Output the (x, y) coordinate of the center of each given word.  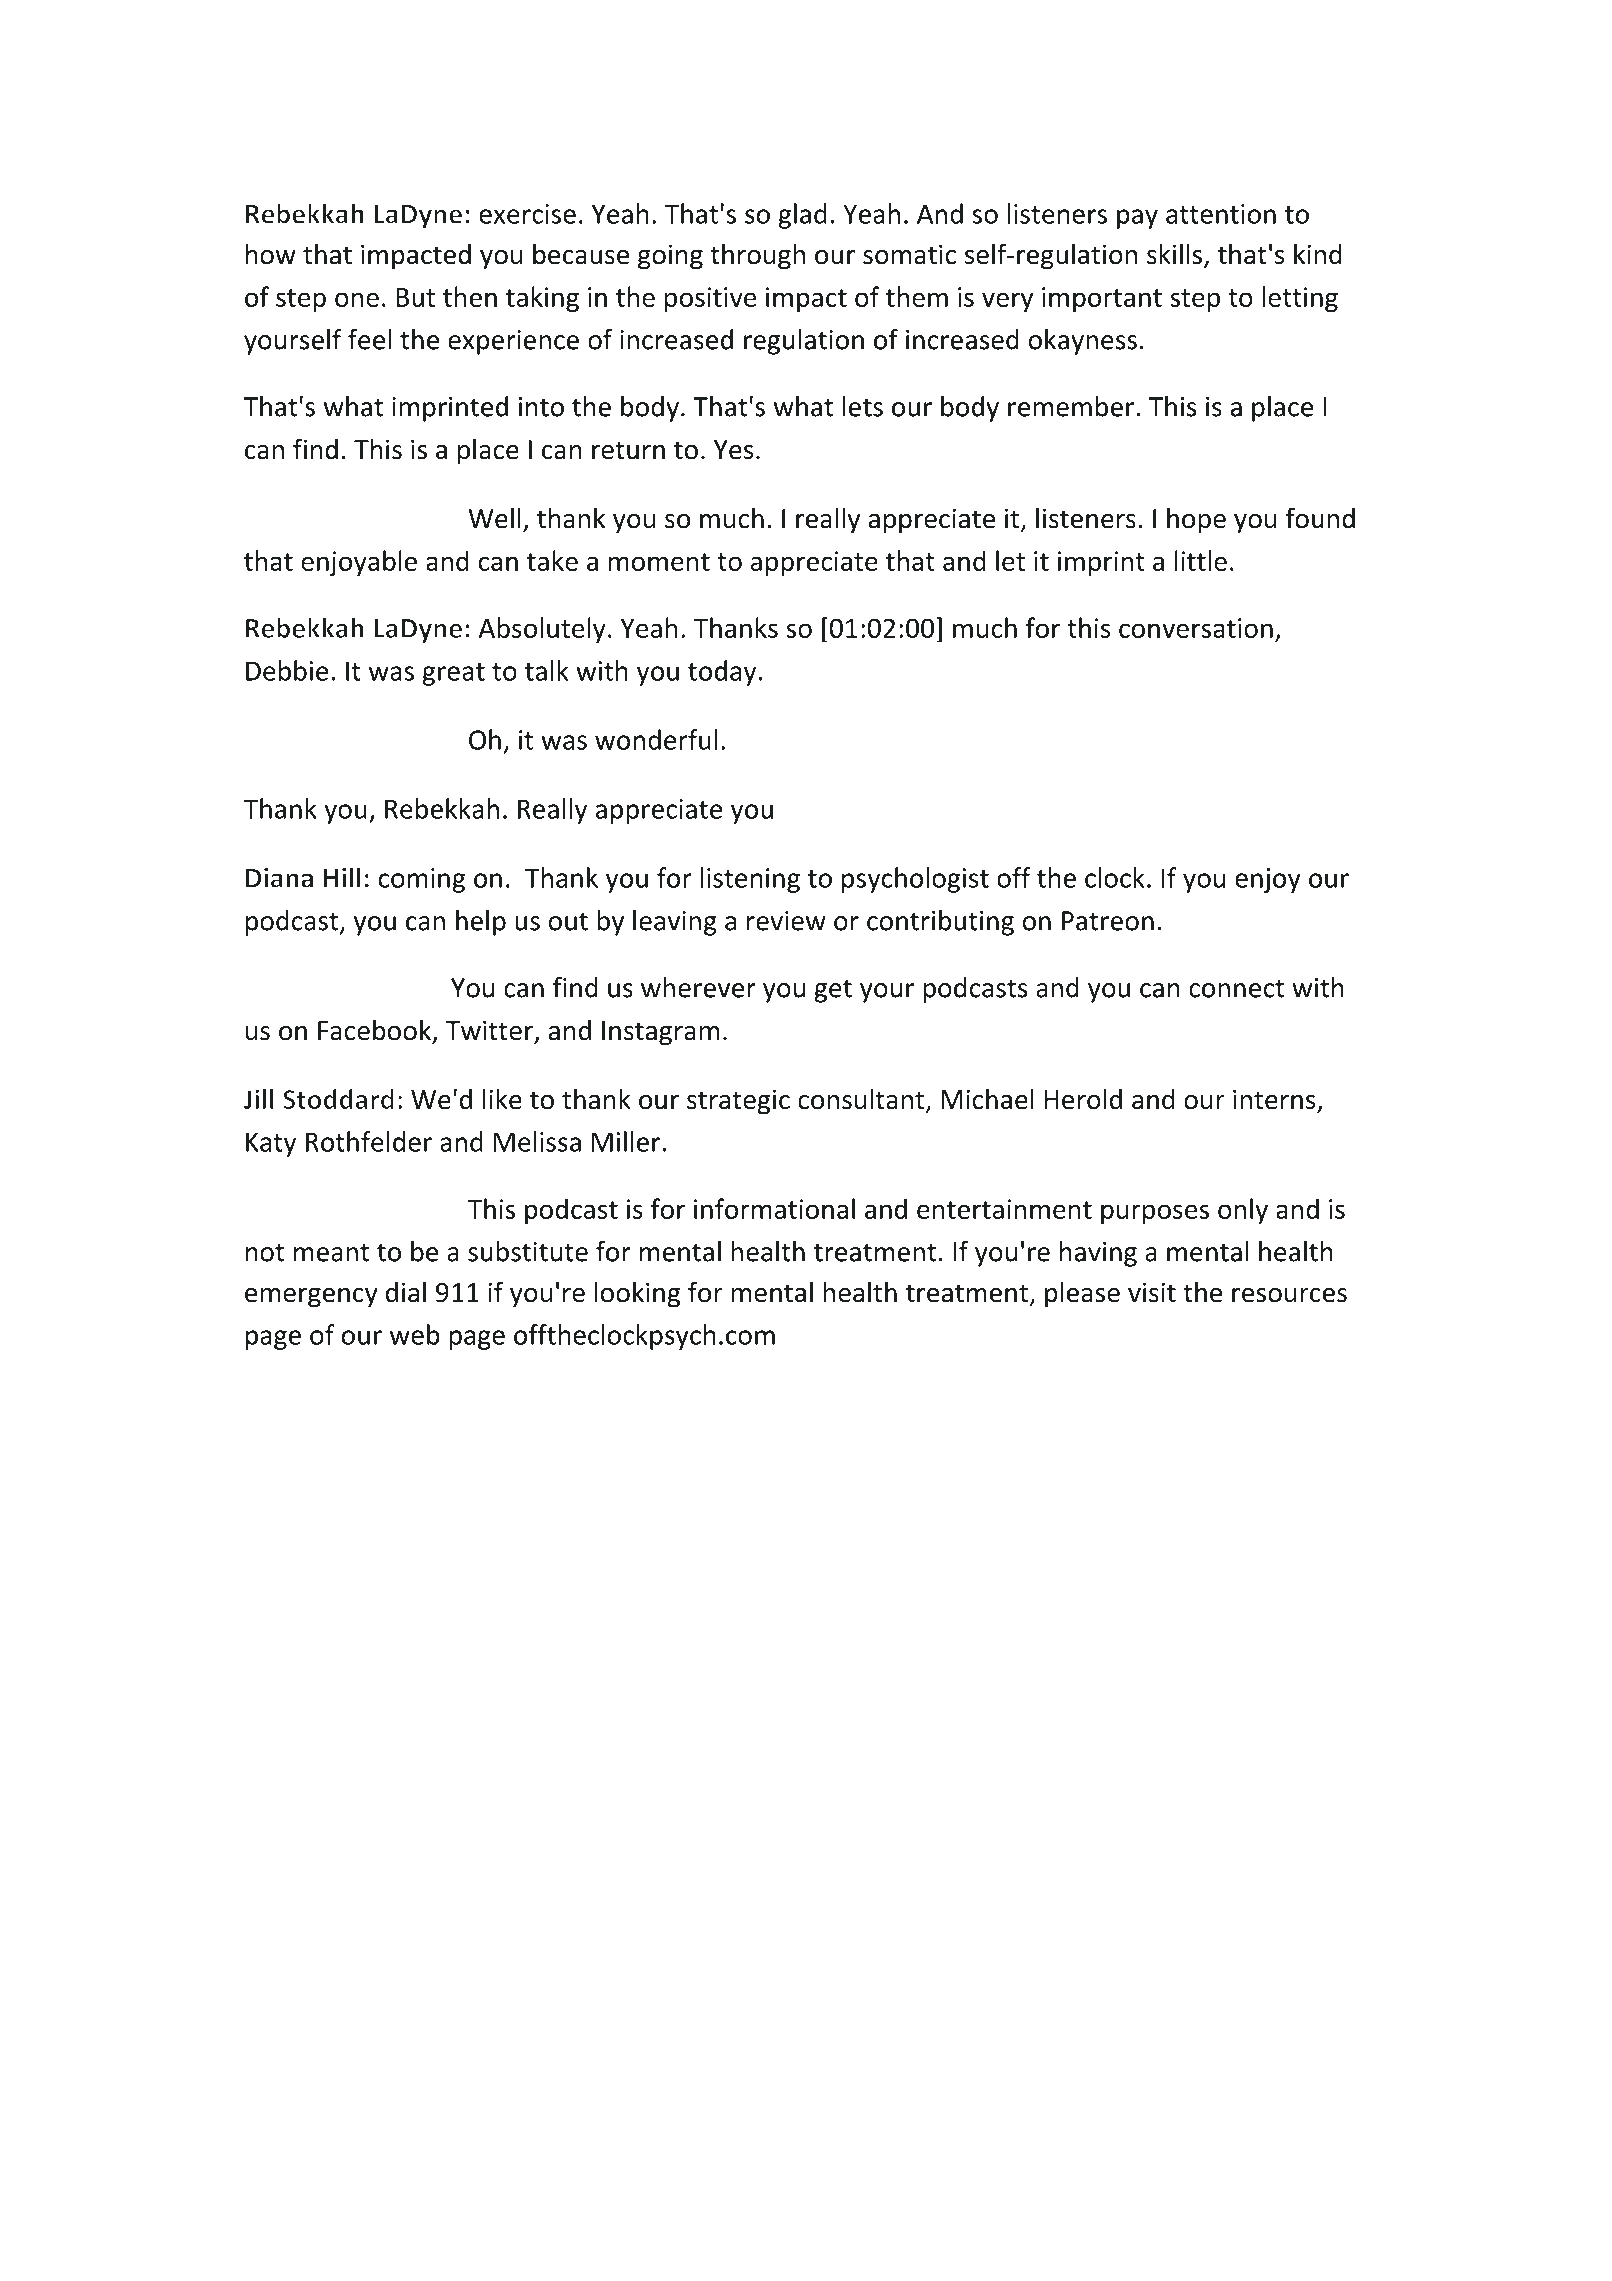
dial (406, 1292)
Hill (342, 877)
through (757, 256)
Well (494, 518)
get (833, 991)
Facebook (375, 1031)
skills (1176, 255)
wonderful (656, 739)
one (357, 299)
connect (1236, 989)
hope (1196, 520)
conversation (1196, 628)
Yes (733, 450)
